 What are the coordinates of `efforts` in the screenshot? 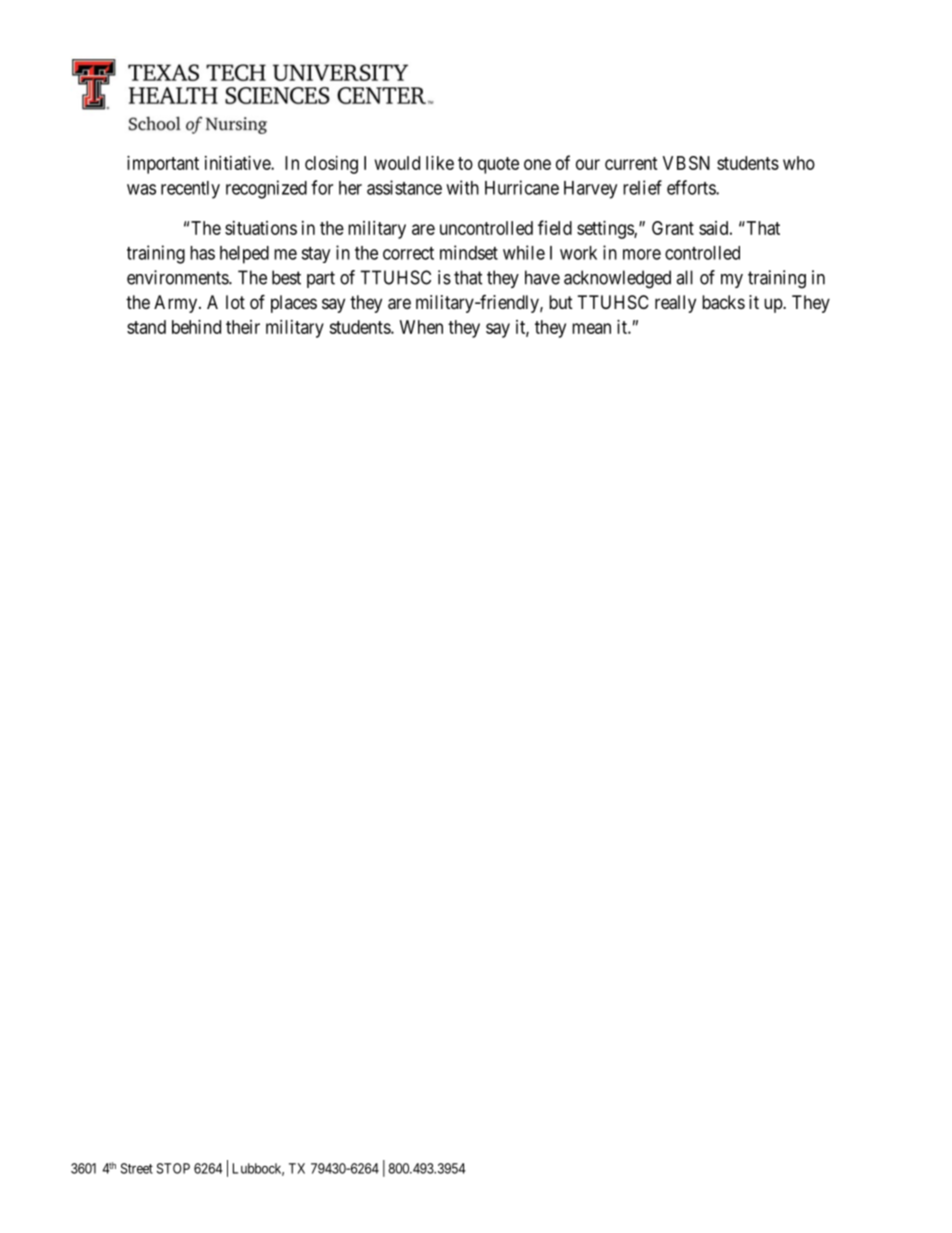 It's located at (692, 187).
